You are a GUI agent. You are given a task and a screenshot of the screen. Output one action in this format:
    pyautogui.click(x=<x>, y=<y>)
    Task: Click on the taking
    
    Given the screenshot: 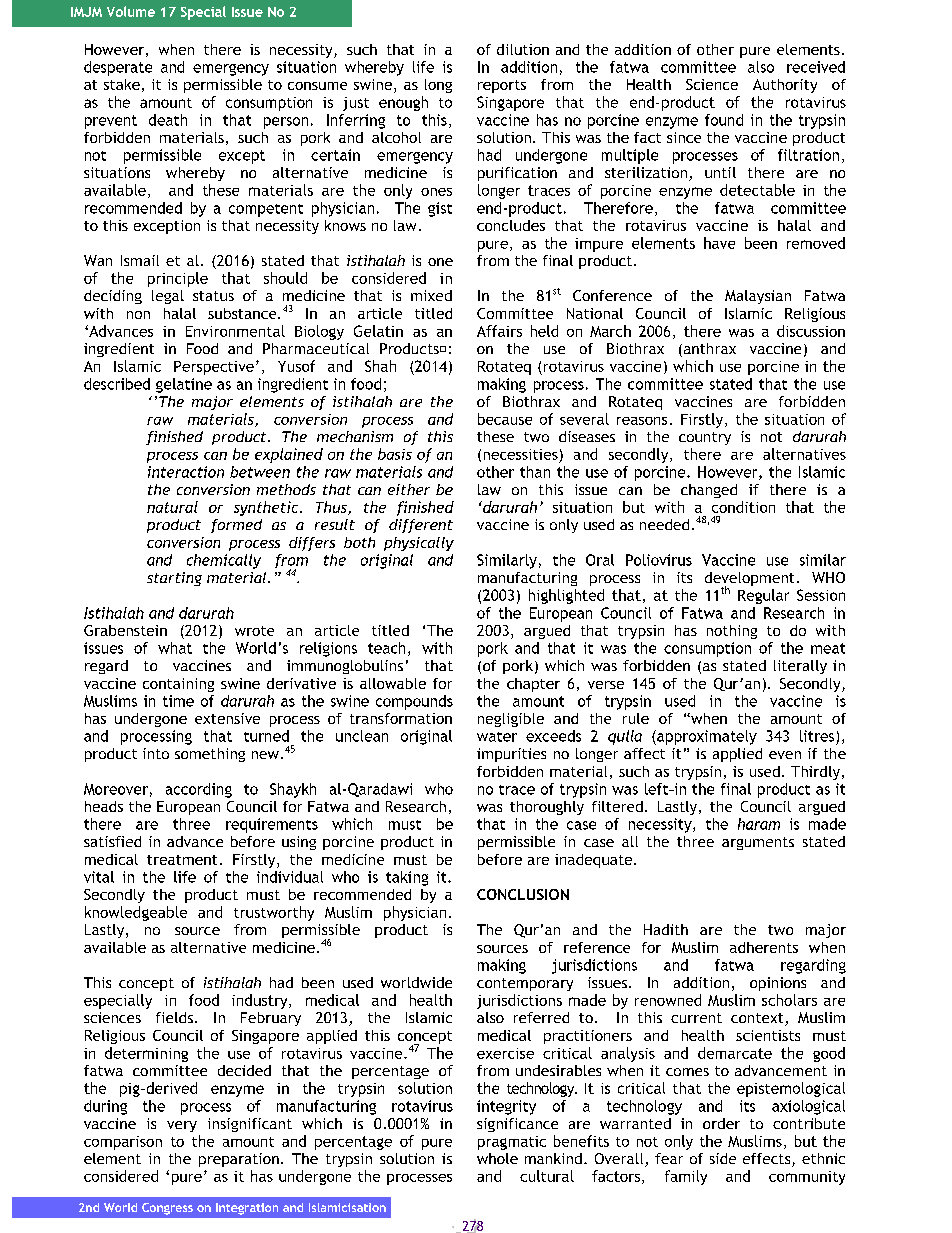 What is the action you would take?
    pyautogui.click(x=407, y=878)
